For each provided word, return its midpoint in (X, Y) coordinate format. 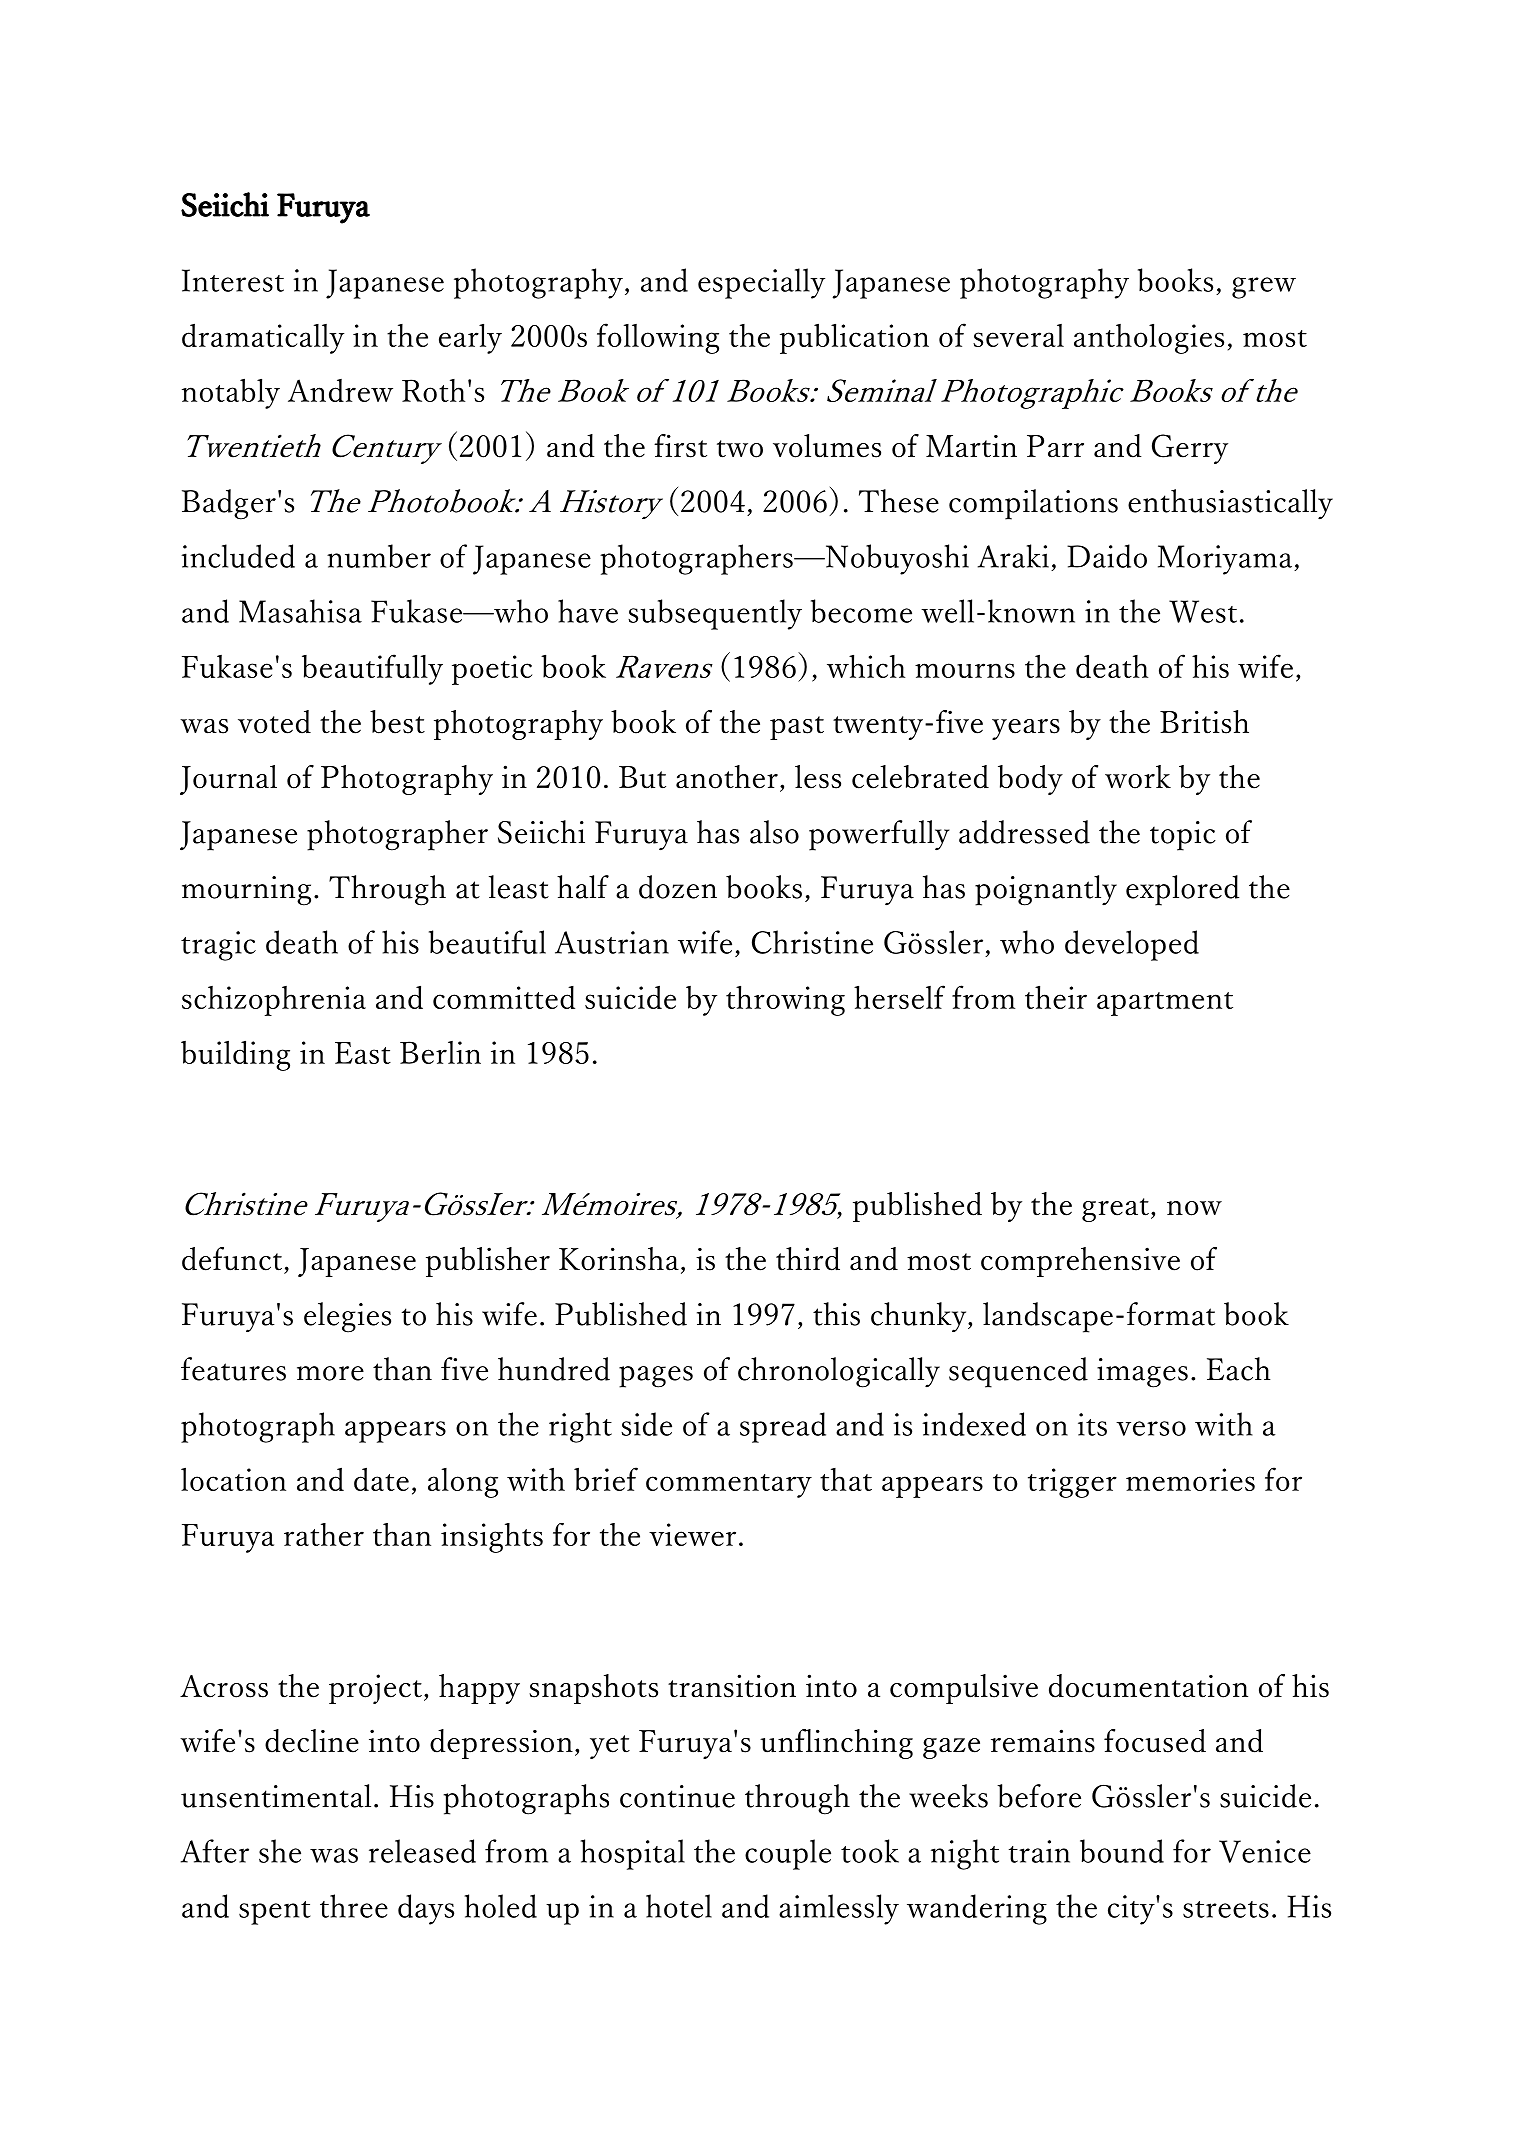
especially (761, 283)
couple (788, 1854)
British (1204, 722)
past (797, 728)
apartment (1165, 1004)
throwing (785, 1000)
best (397, 722)
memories (1190, 1479)
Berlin (440, 1052)
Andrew (340, 390)
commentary (729, 1486)
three (354, 1906)
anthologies (1149, 338)
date (381, 1479)
